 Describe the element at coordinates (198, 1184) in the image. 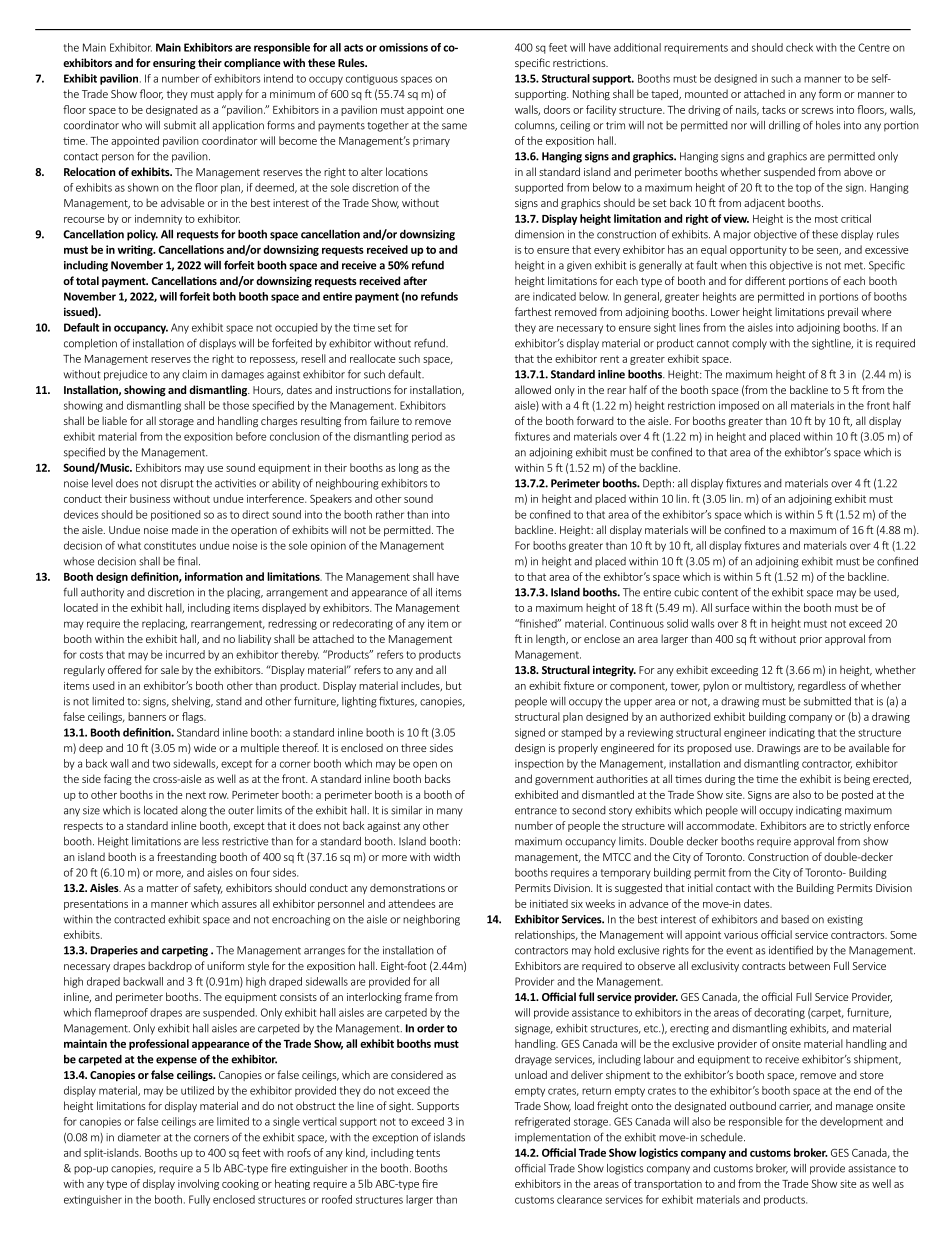

I see `involving` at that location.
